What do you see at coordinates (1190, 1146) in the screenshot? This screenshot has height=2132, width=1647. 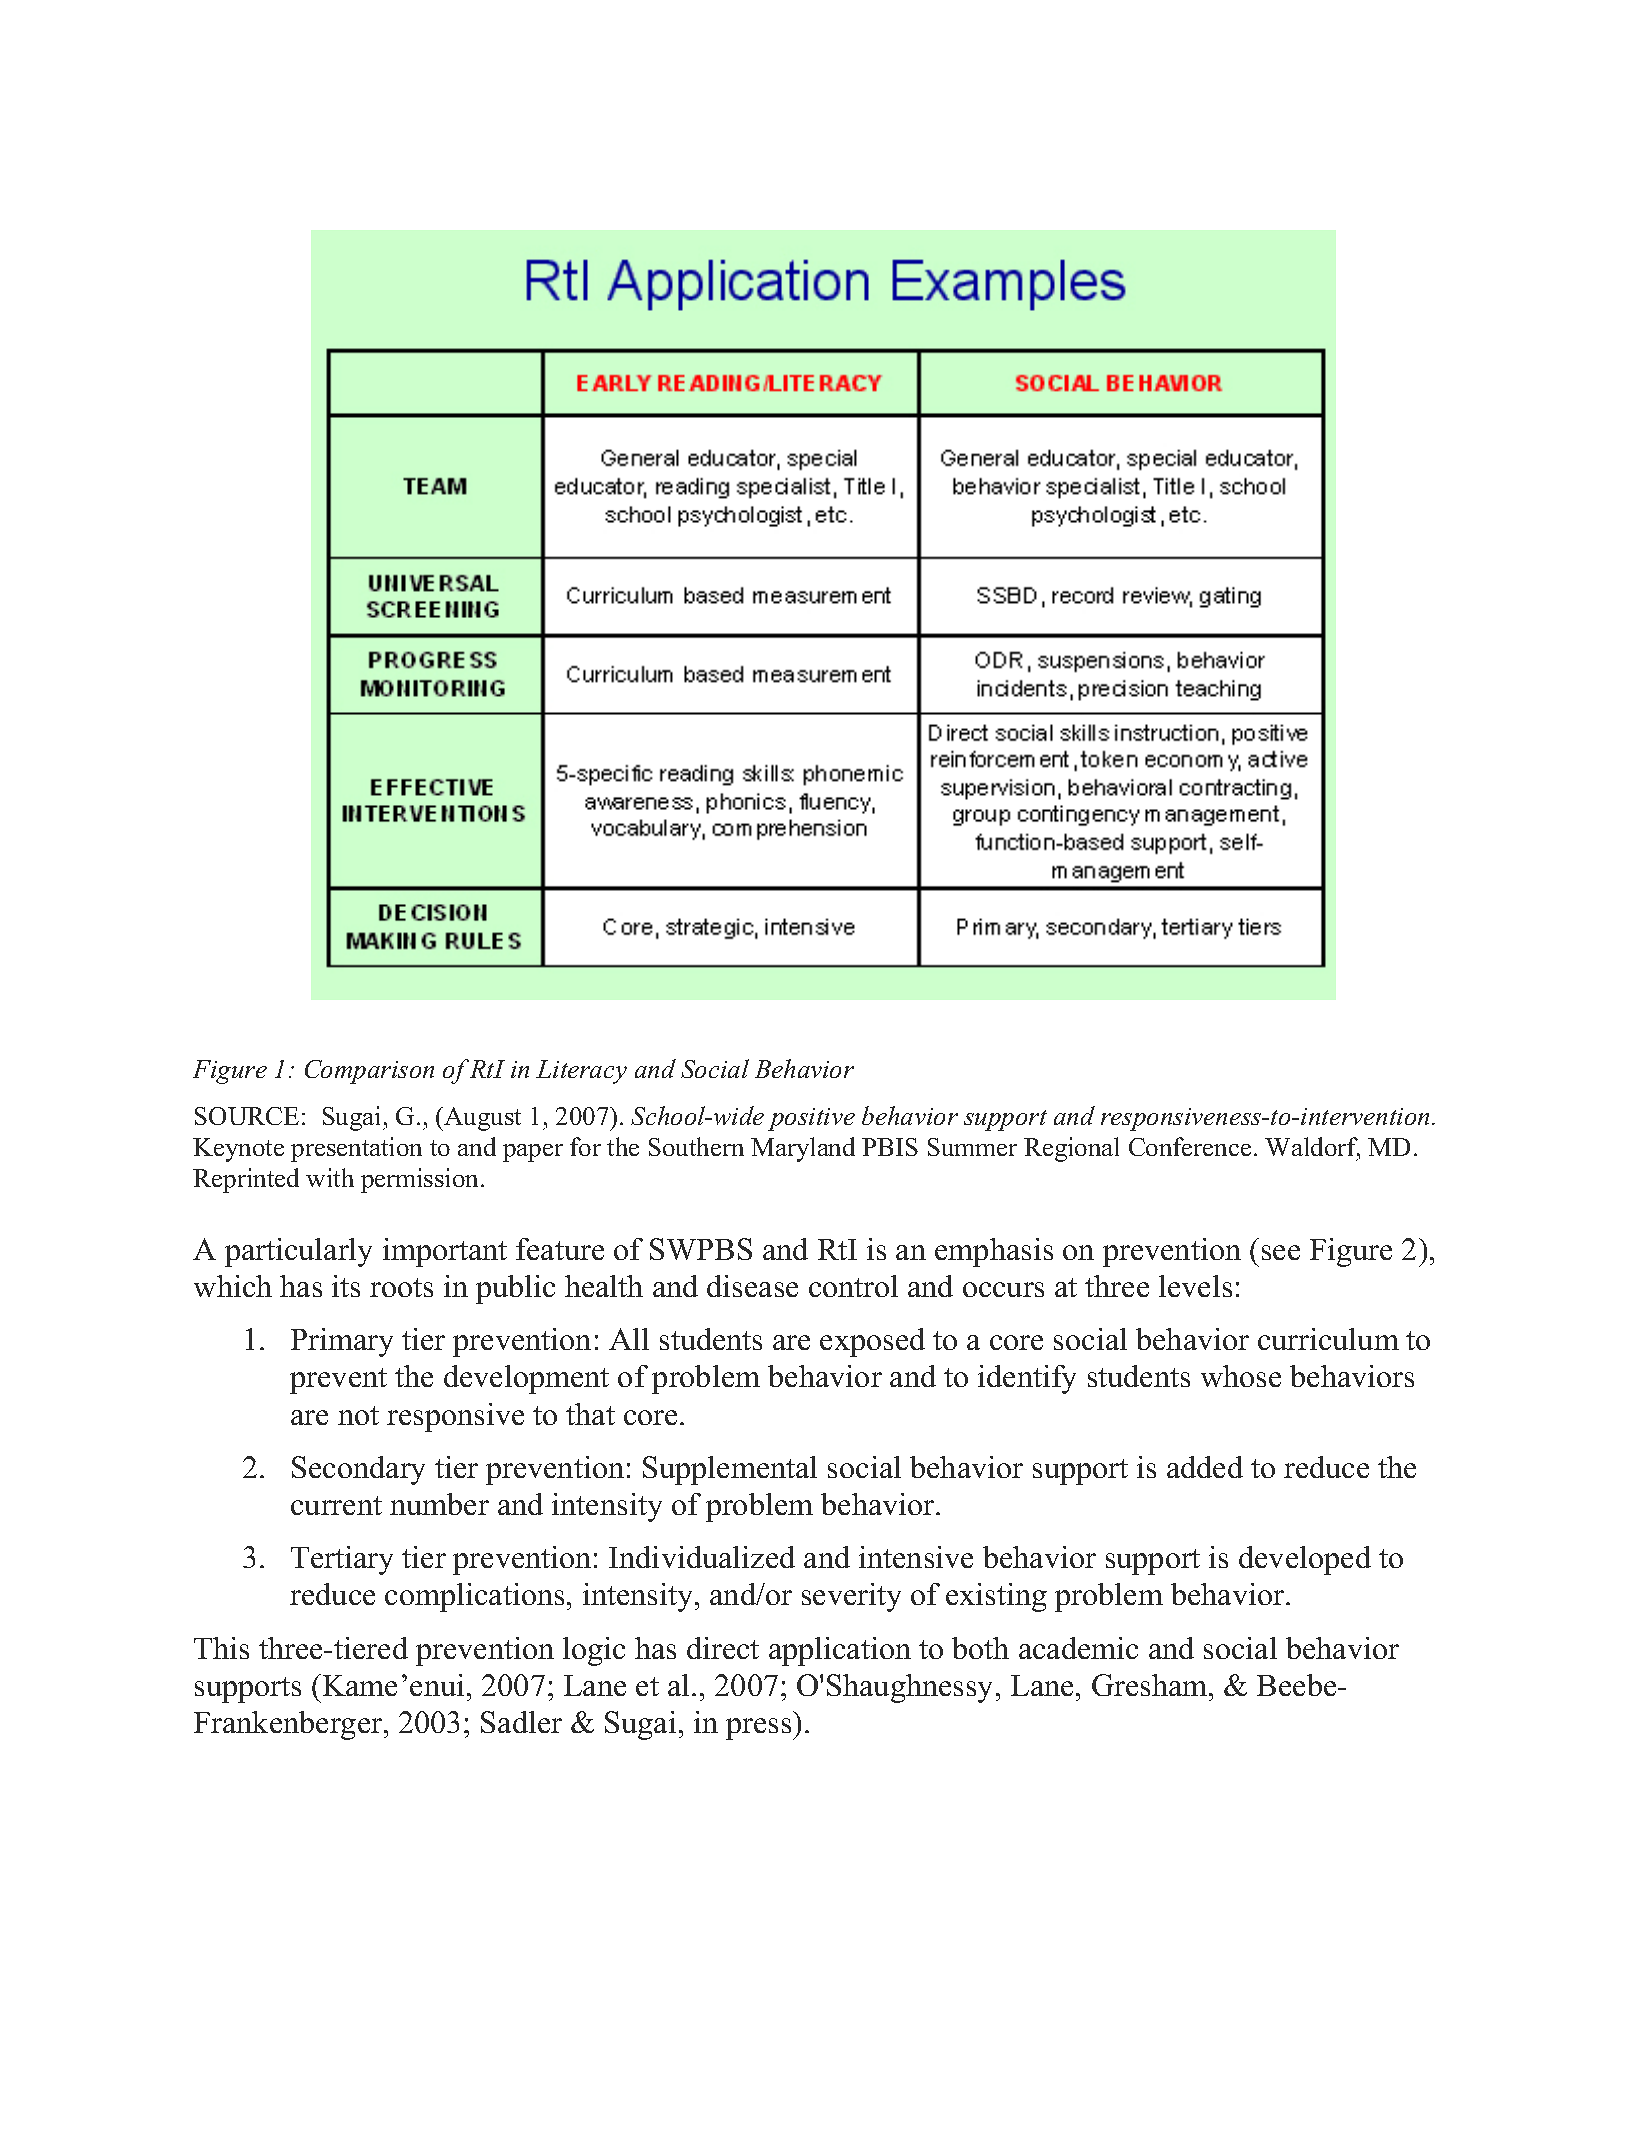 I see `Conference` at bounding box center [1190, 1146].
